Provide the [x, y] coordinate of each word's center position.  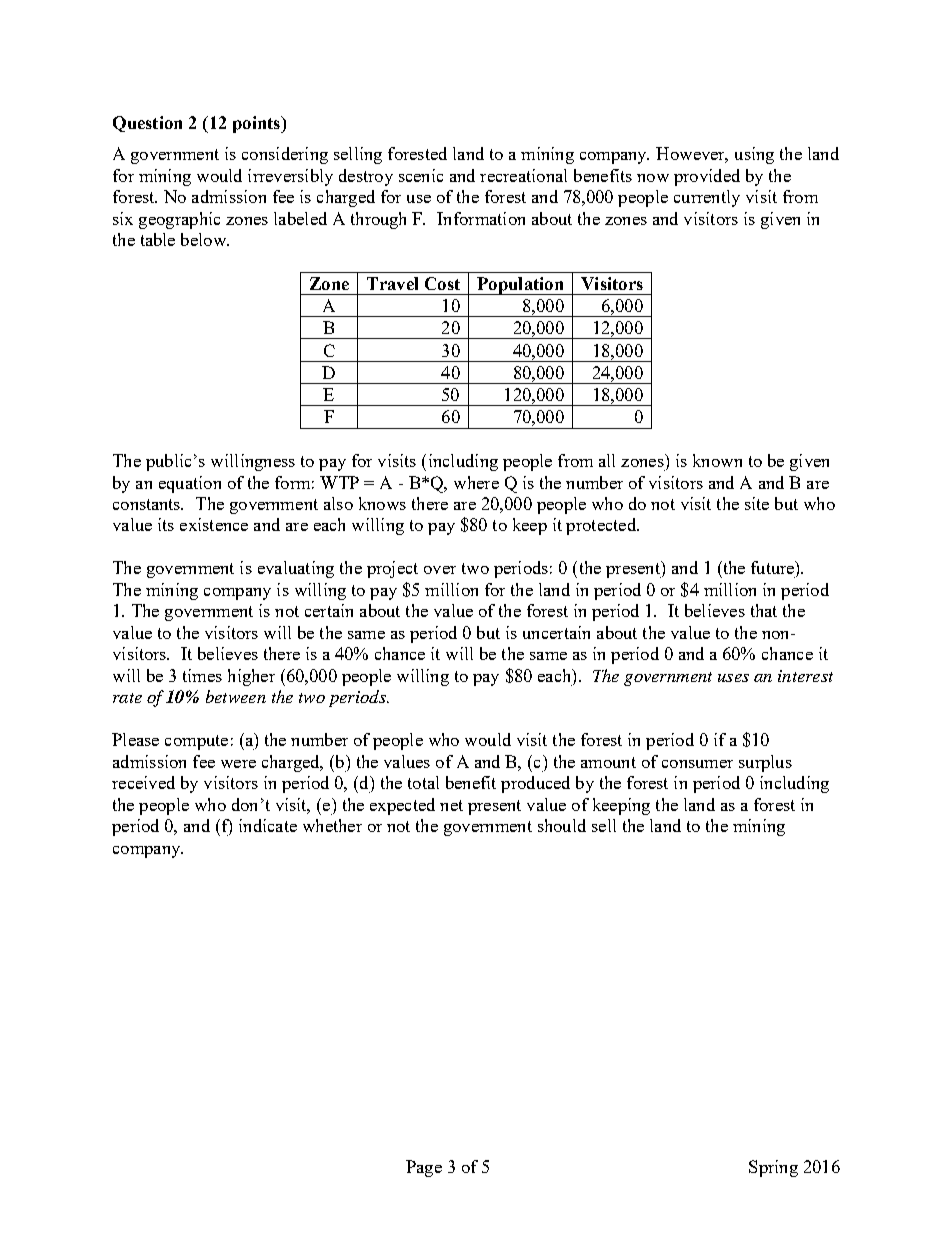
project [392, 569]
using [754, 155]
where [476, 482]
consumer [697, 764]
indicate [268, 825]
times [202, 675]
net [451, 805]
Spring [773, 1168]
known [717, 460]
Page [424, 1168]
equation [190, 484]
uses [733, 678]
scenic [421, 175]
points [257, 124]
